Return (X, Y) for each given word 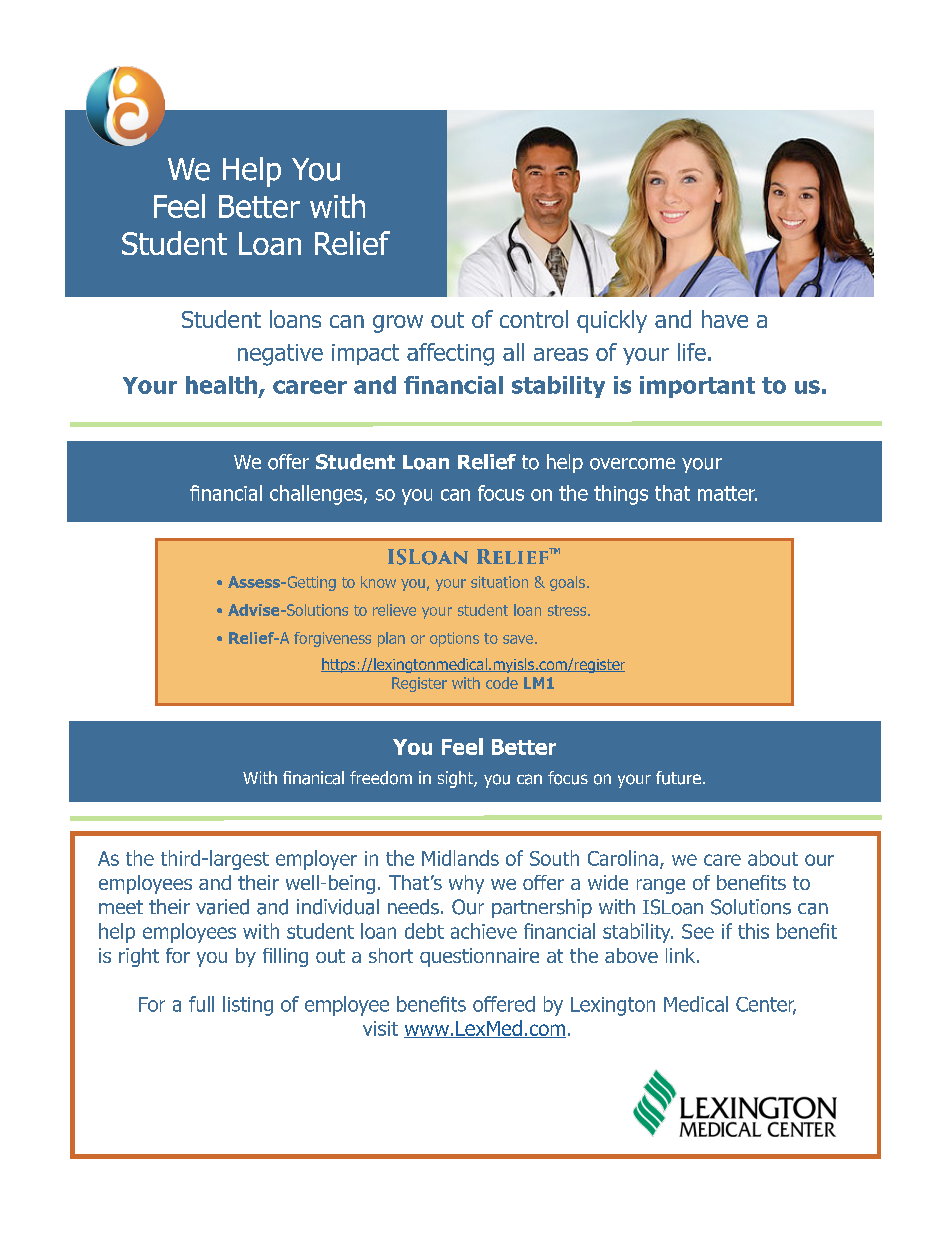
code (502, 683)
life (692, 352)
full (201, 1004)
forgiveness (332, 639)
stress (568, 610)
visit (380, 1028)
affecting (450, 354)
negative (280, 355)
